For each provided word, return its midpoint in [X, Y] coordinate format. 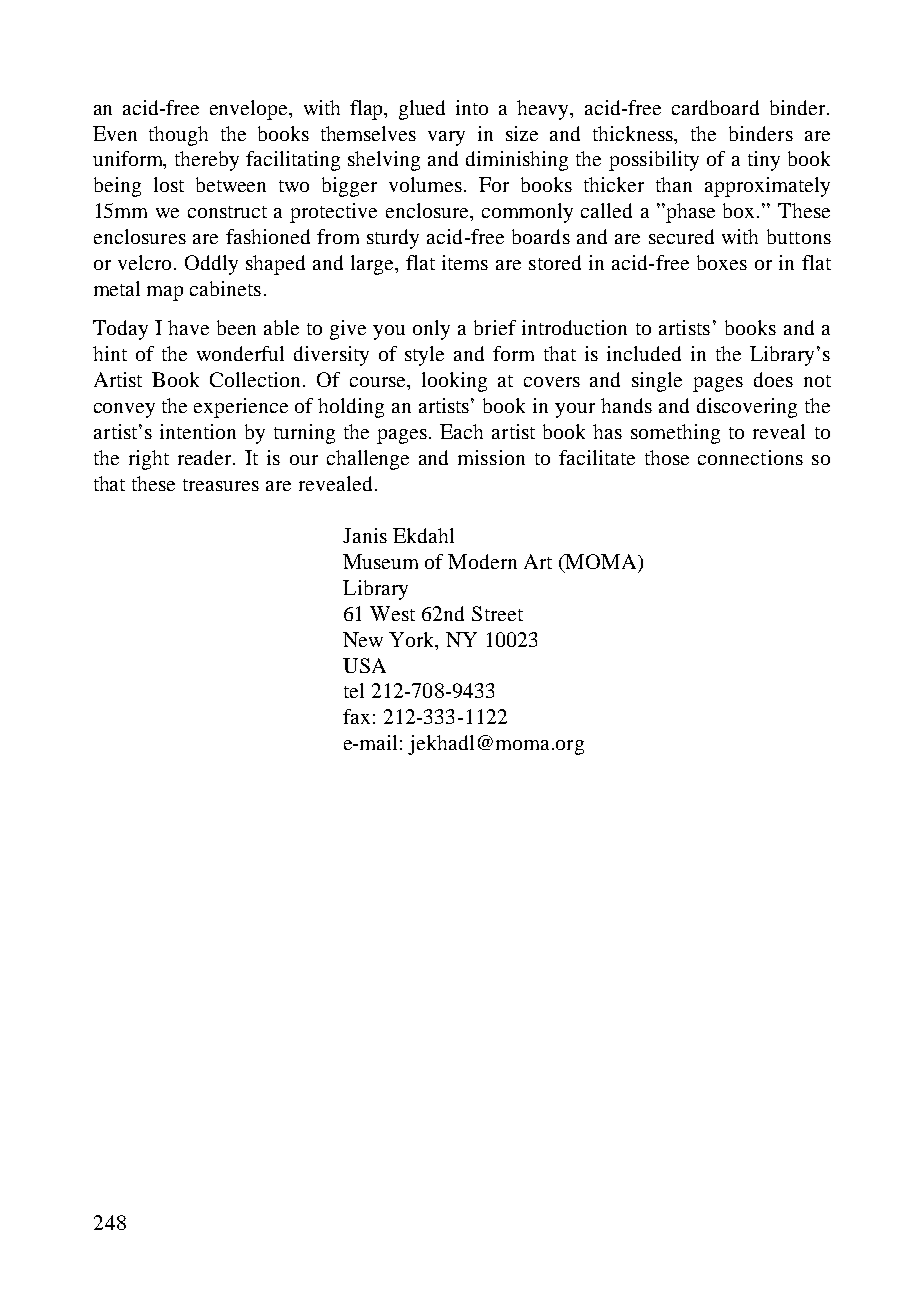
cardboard [715, 107]
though [178, 136]
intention [198, 431]
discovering [747, 408]
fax [356, 716]
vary [446, 138]
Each [461, 431]
